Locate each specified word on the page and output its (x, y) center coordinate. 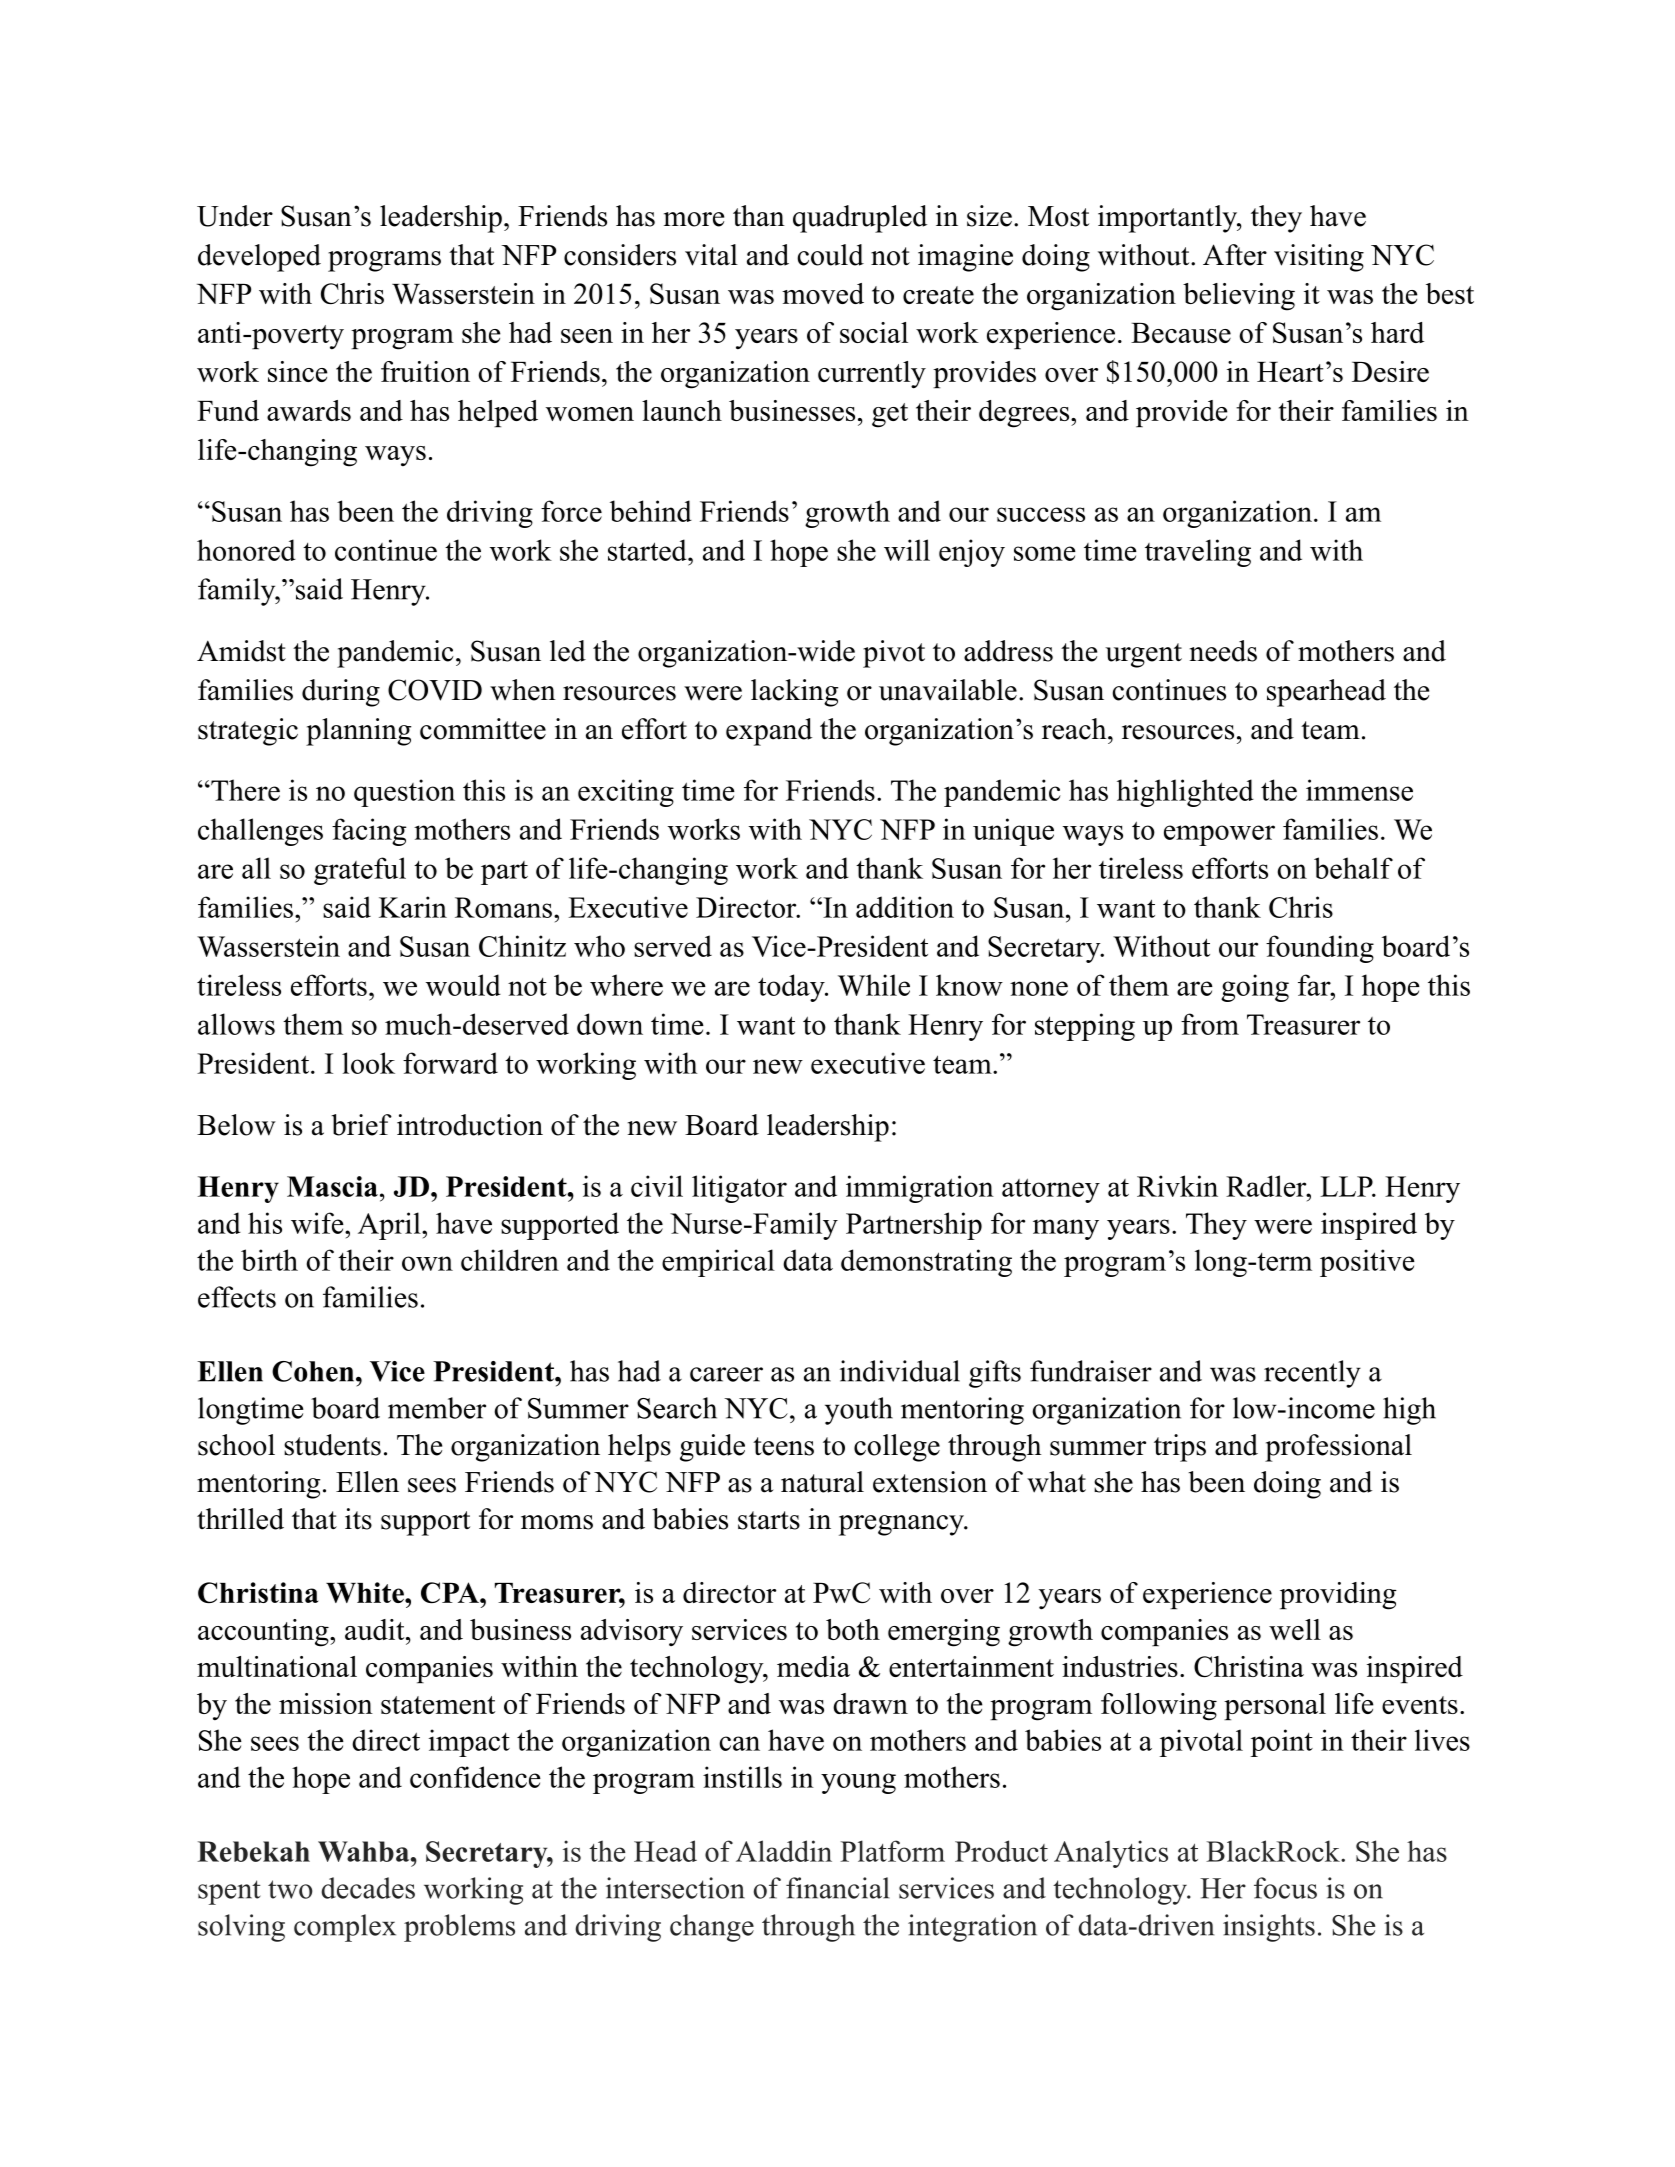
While (874, 985)
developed (259, 258)
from (1210, 1024)
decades (368, 1888)
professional (1338, 1448)
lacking (794, 693)
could (830, 255)
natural (822, 1482)
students (332, 1445)
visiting (1319, 258)
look (368, 1063)
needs (1223, 651)
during (341, 693)
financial (838, 1888)
